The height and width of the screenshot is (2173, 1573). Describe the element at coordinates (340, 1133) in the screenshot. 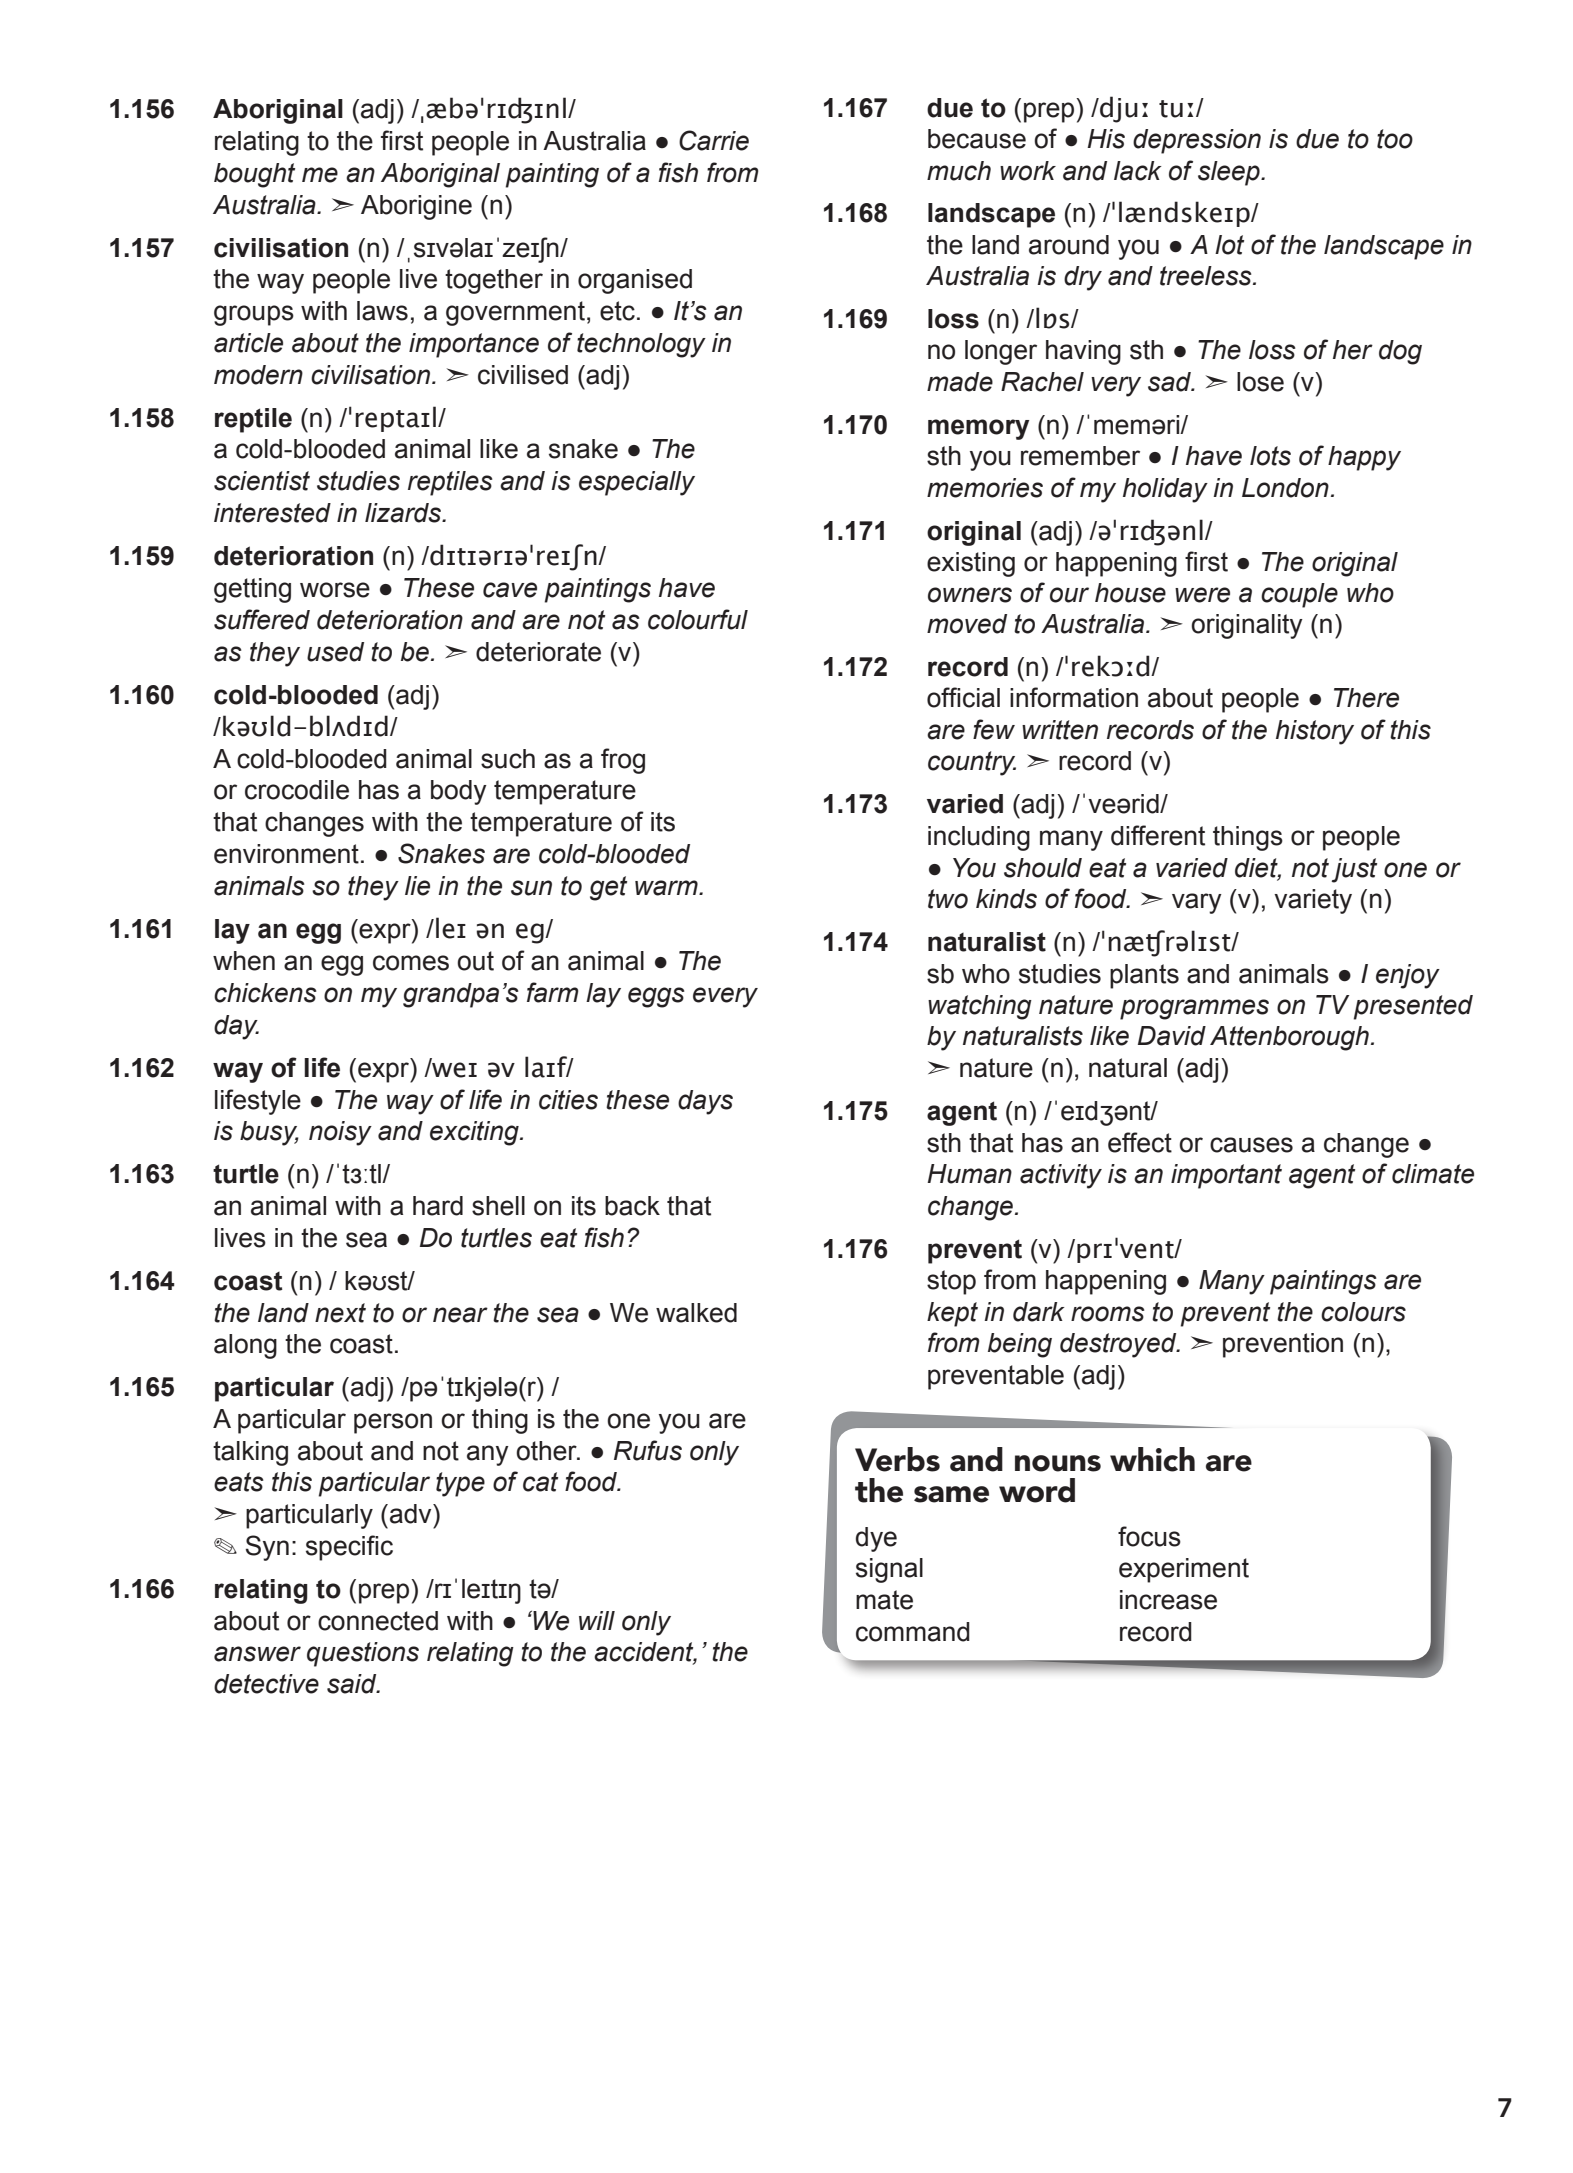

I see `noisy` at that location.
